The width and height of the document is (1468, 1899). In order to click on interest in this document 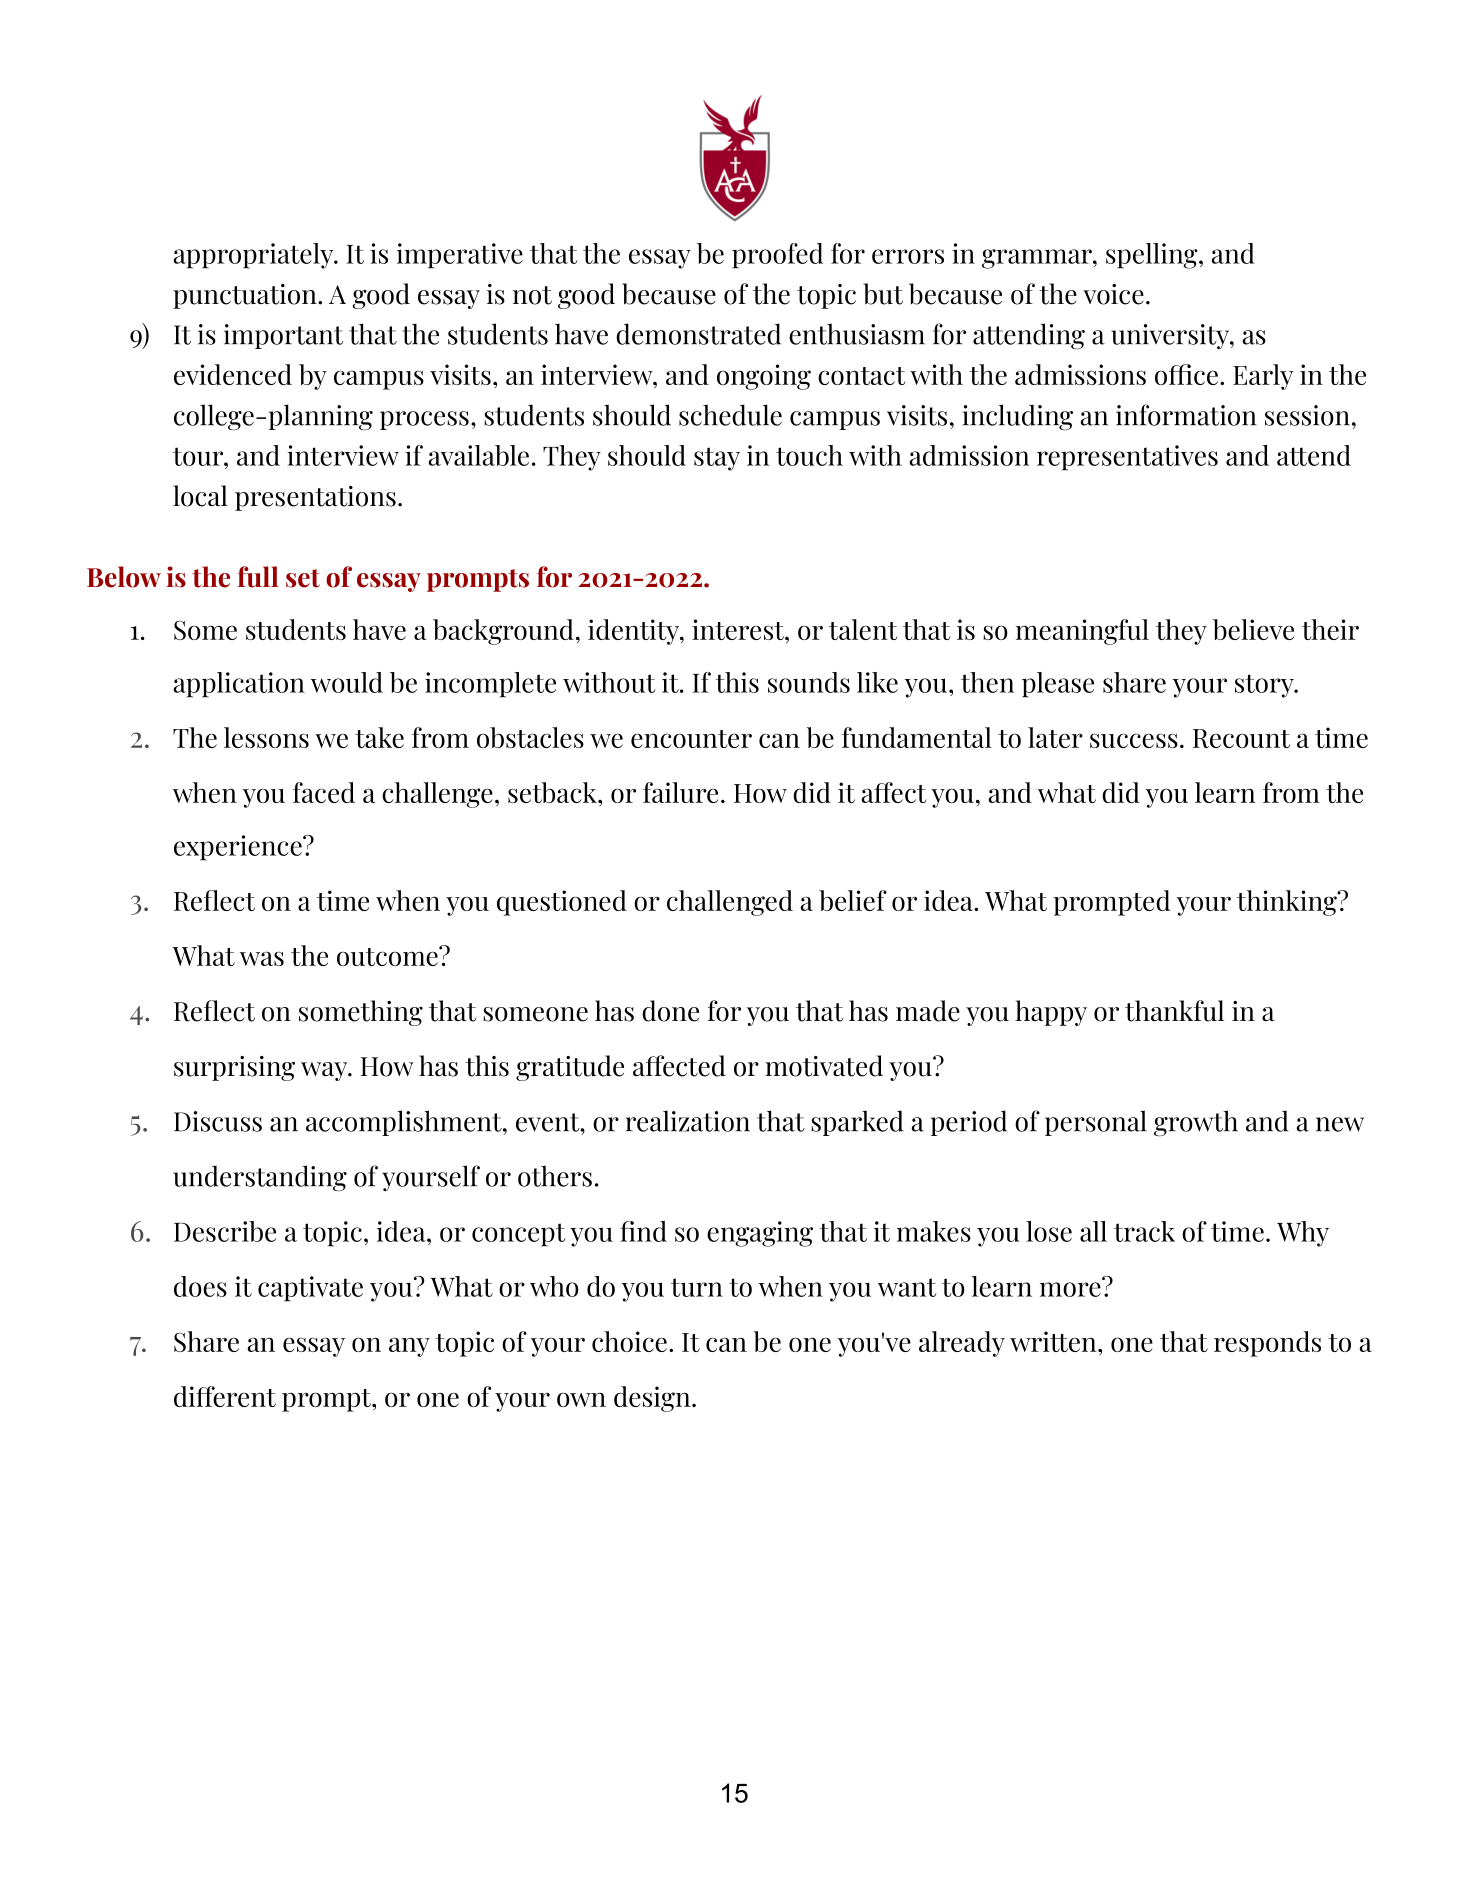, I will do `click(739, 629)`.
